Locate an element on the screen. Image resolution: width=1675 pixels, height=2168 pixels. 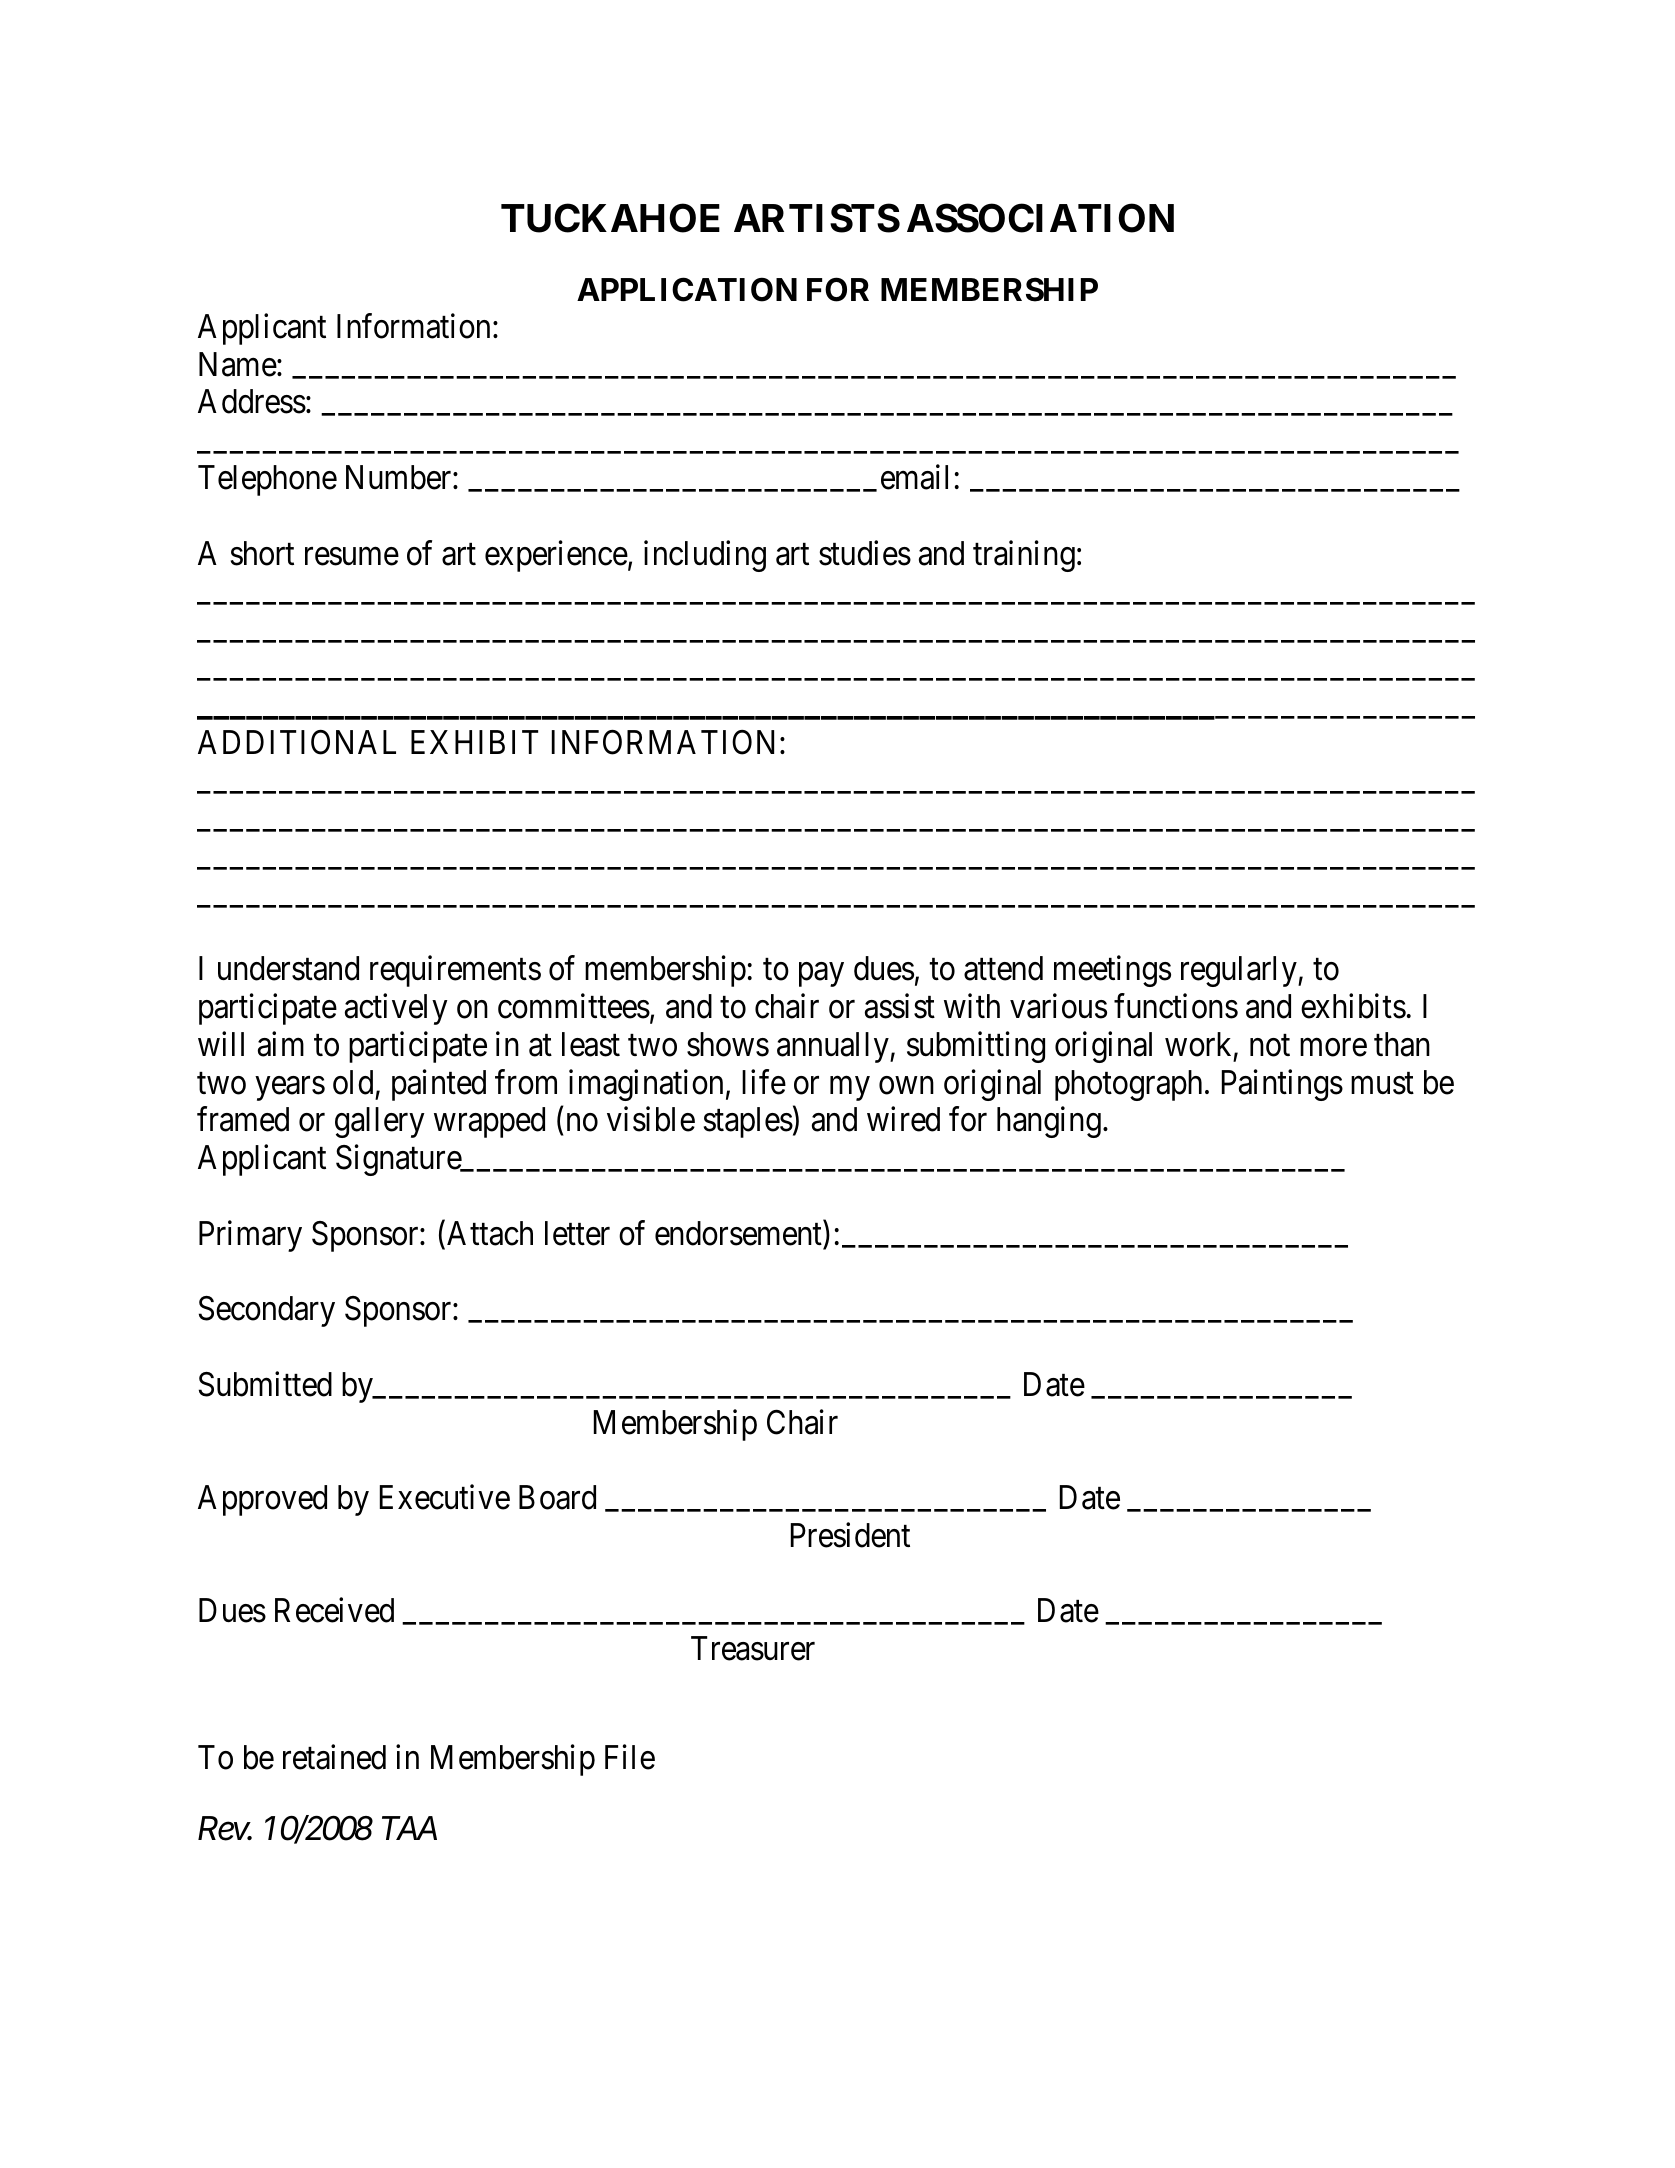
actively is located at coordinates (396, 1009).
